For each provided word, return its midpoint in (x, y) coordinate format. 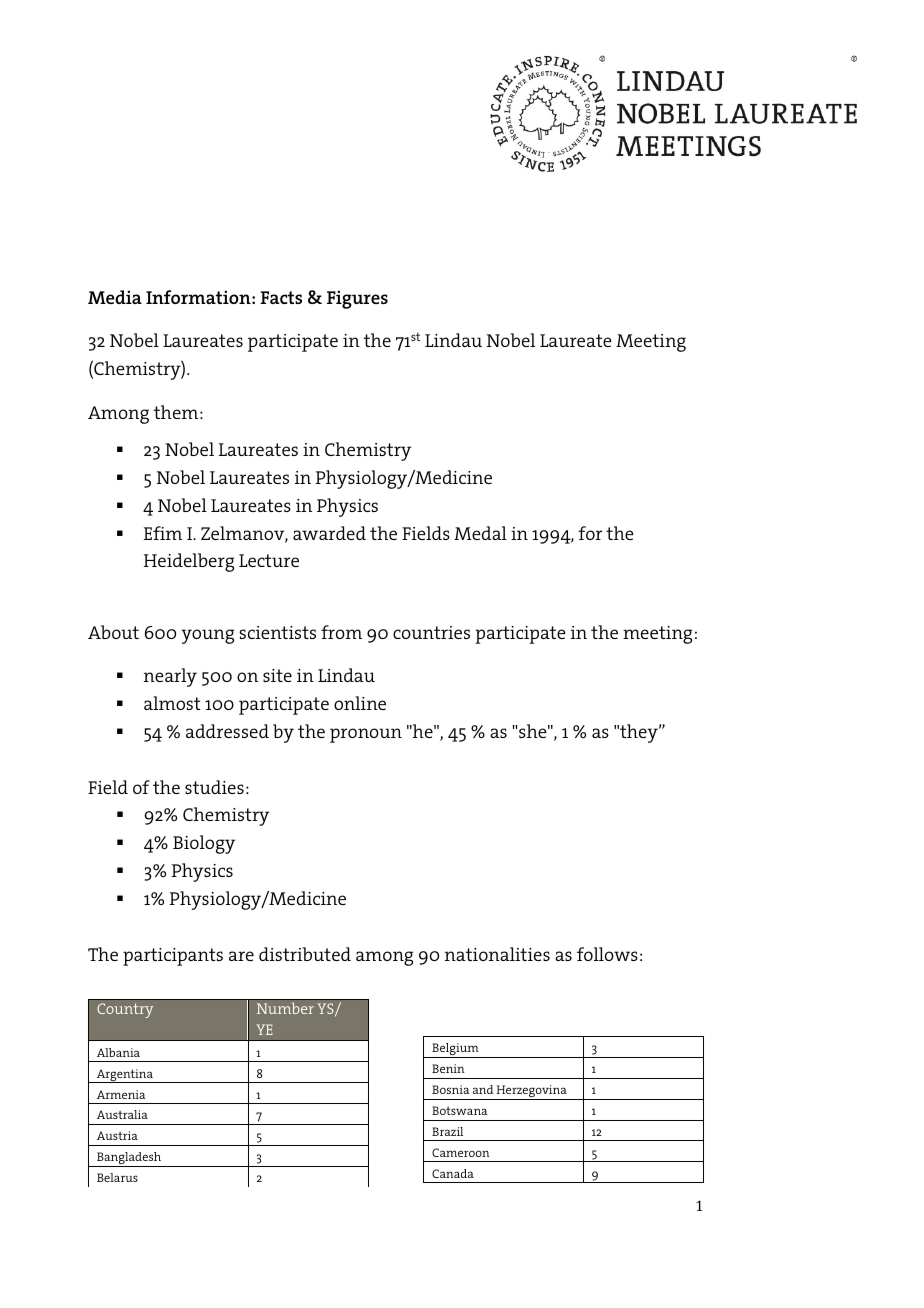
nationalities (497, 954)
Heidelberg (189, 562)
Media (115, 297)
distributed (305, 954)
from (341, 632)
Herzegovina (532, 1092)
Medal (480, 533)
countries (431, 632)
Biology (204, 844)
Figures (357, 299)
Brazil (447, 1131)
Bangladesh (129, 1159)
